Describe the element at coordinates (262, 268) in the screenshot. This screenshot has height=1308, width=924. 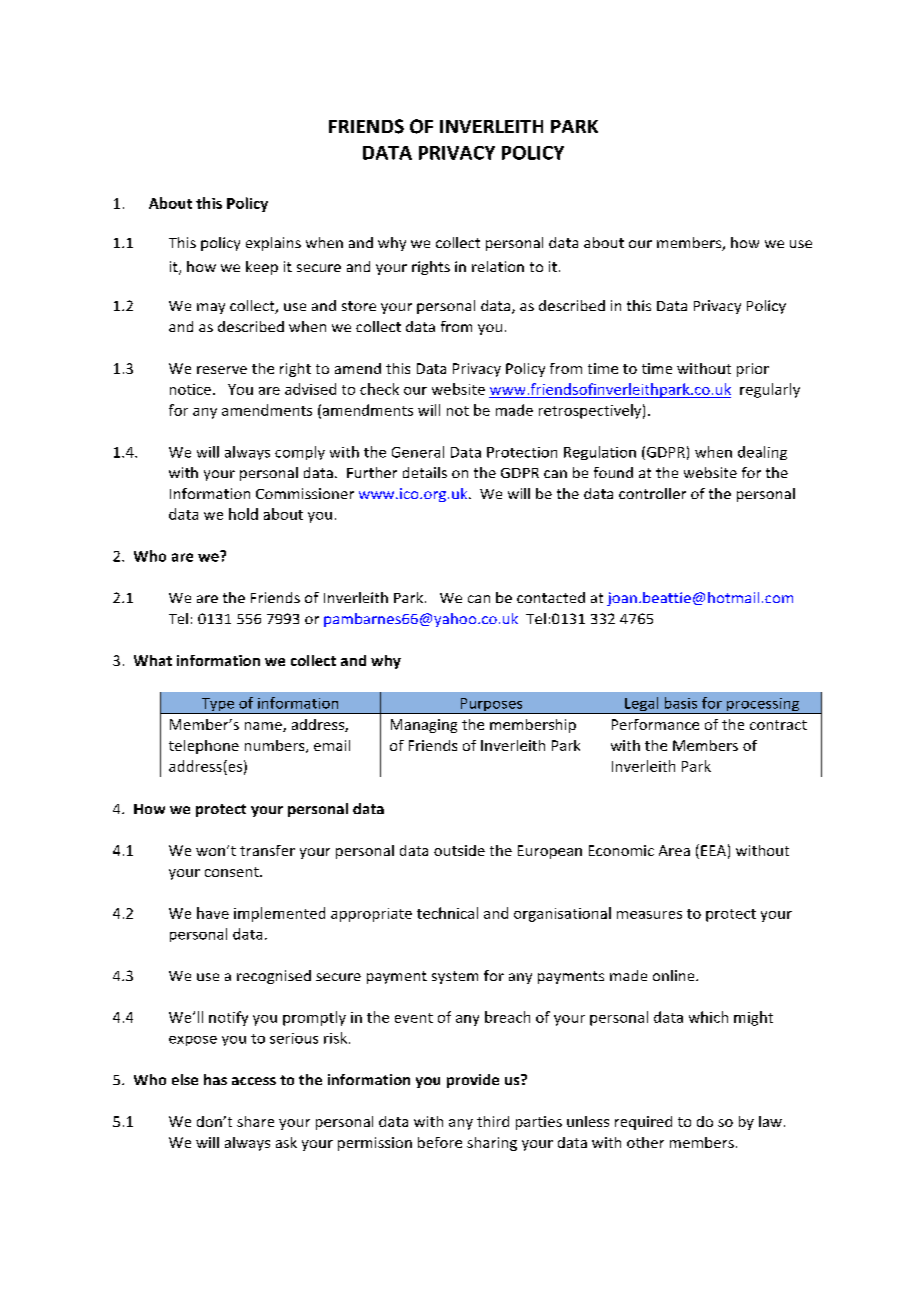
I see `keep` at that location.
